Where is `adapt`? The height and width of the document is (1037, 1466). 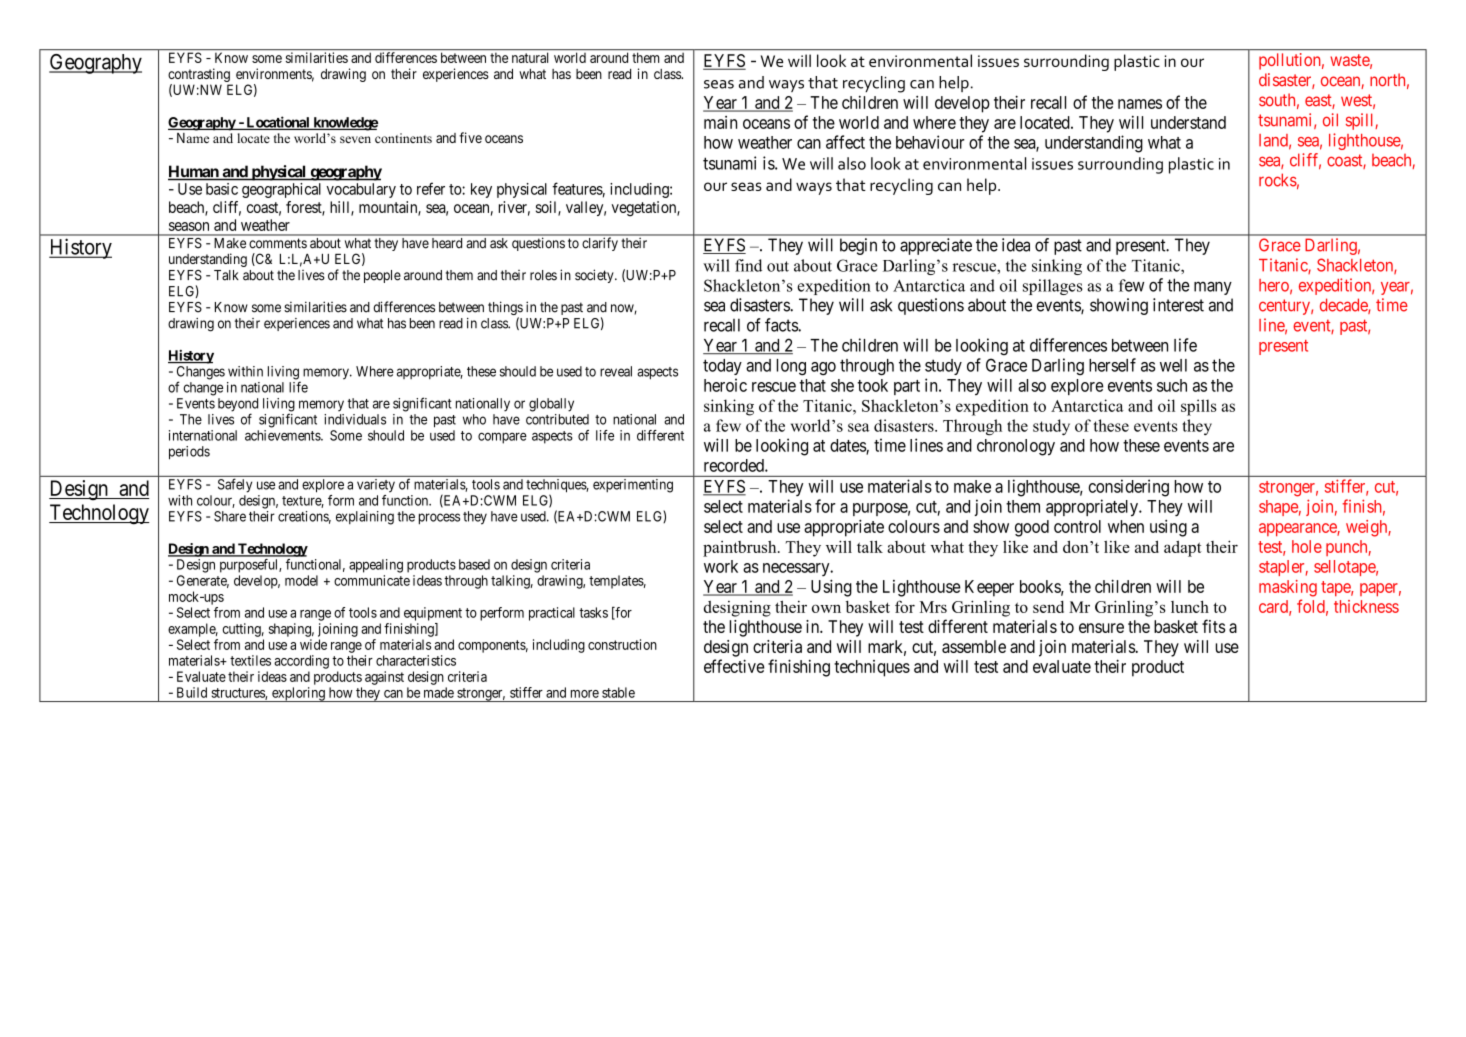
adapt is located at coordinates (1183, 548).
